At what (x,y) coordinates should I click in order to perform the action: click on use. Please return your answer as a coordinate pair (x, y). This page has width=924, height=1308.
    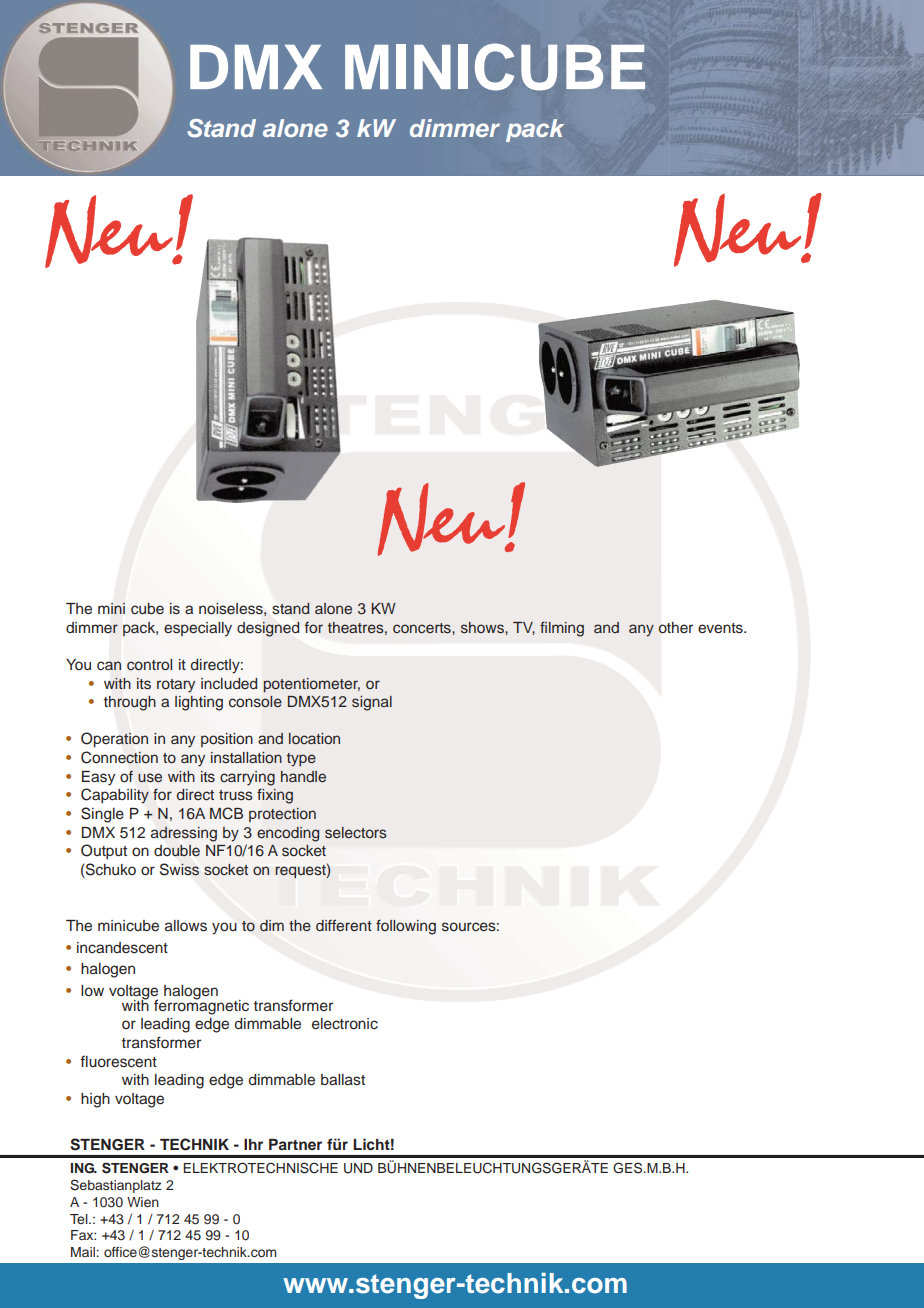
    Looking at the image, I should click on (150, 778).
